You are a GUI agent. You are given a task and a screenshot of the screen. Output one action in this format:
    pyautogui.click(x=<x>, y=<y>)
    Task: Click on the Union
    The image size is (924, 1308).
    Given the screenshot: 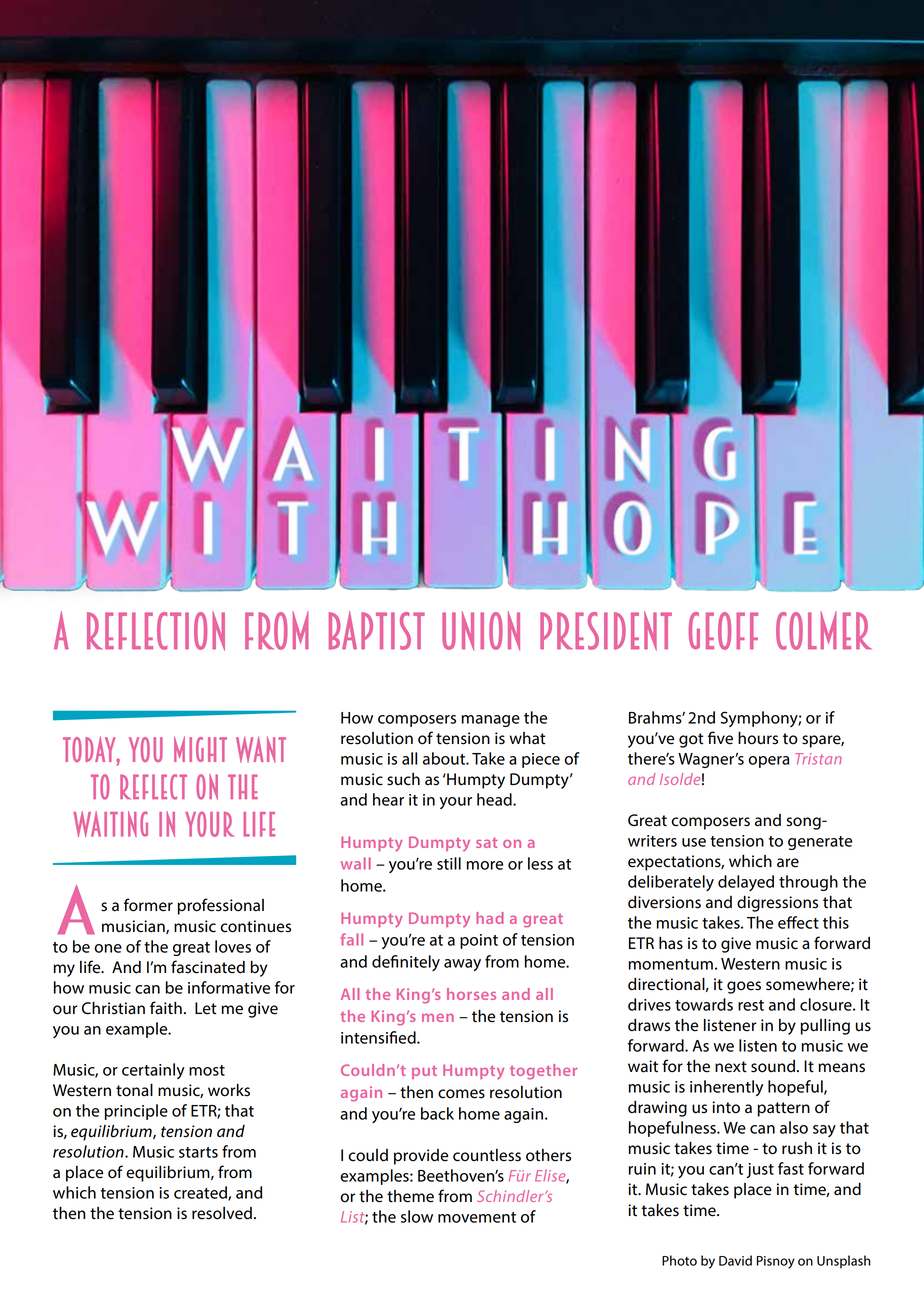 What is the action you would take?
    pyautogui.click(x=481, y=631)
